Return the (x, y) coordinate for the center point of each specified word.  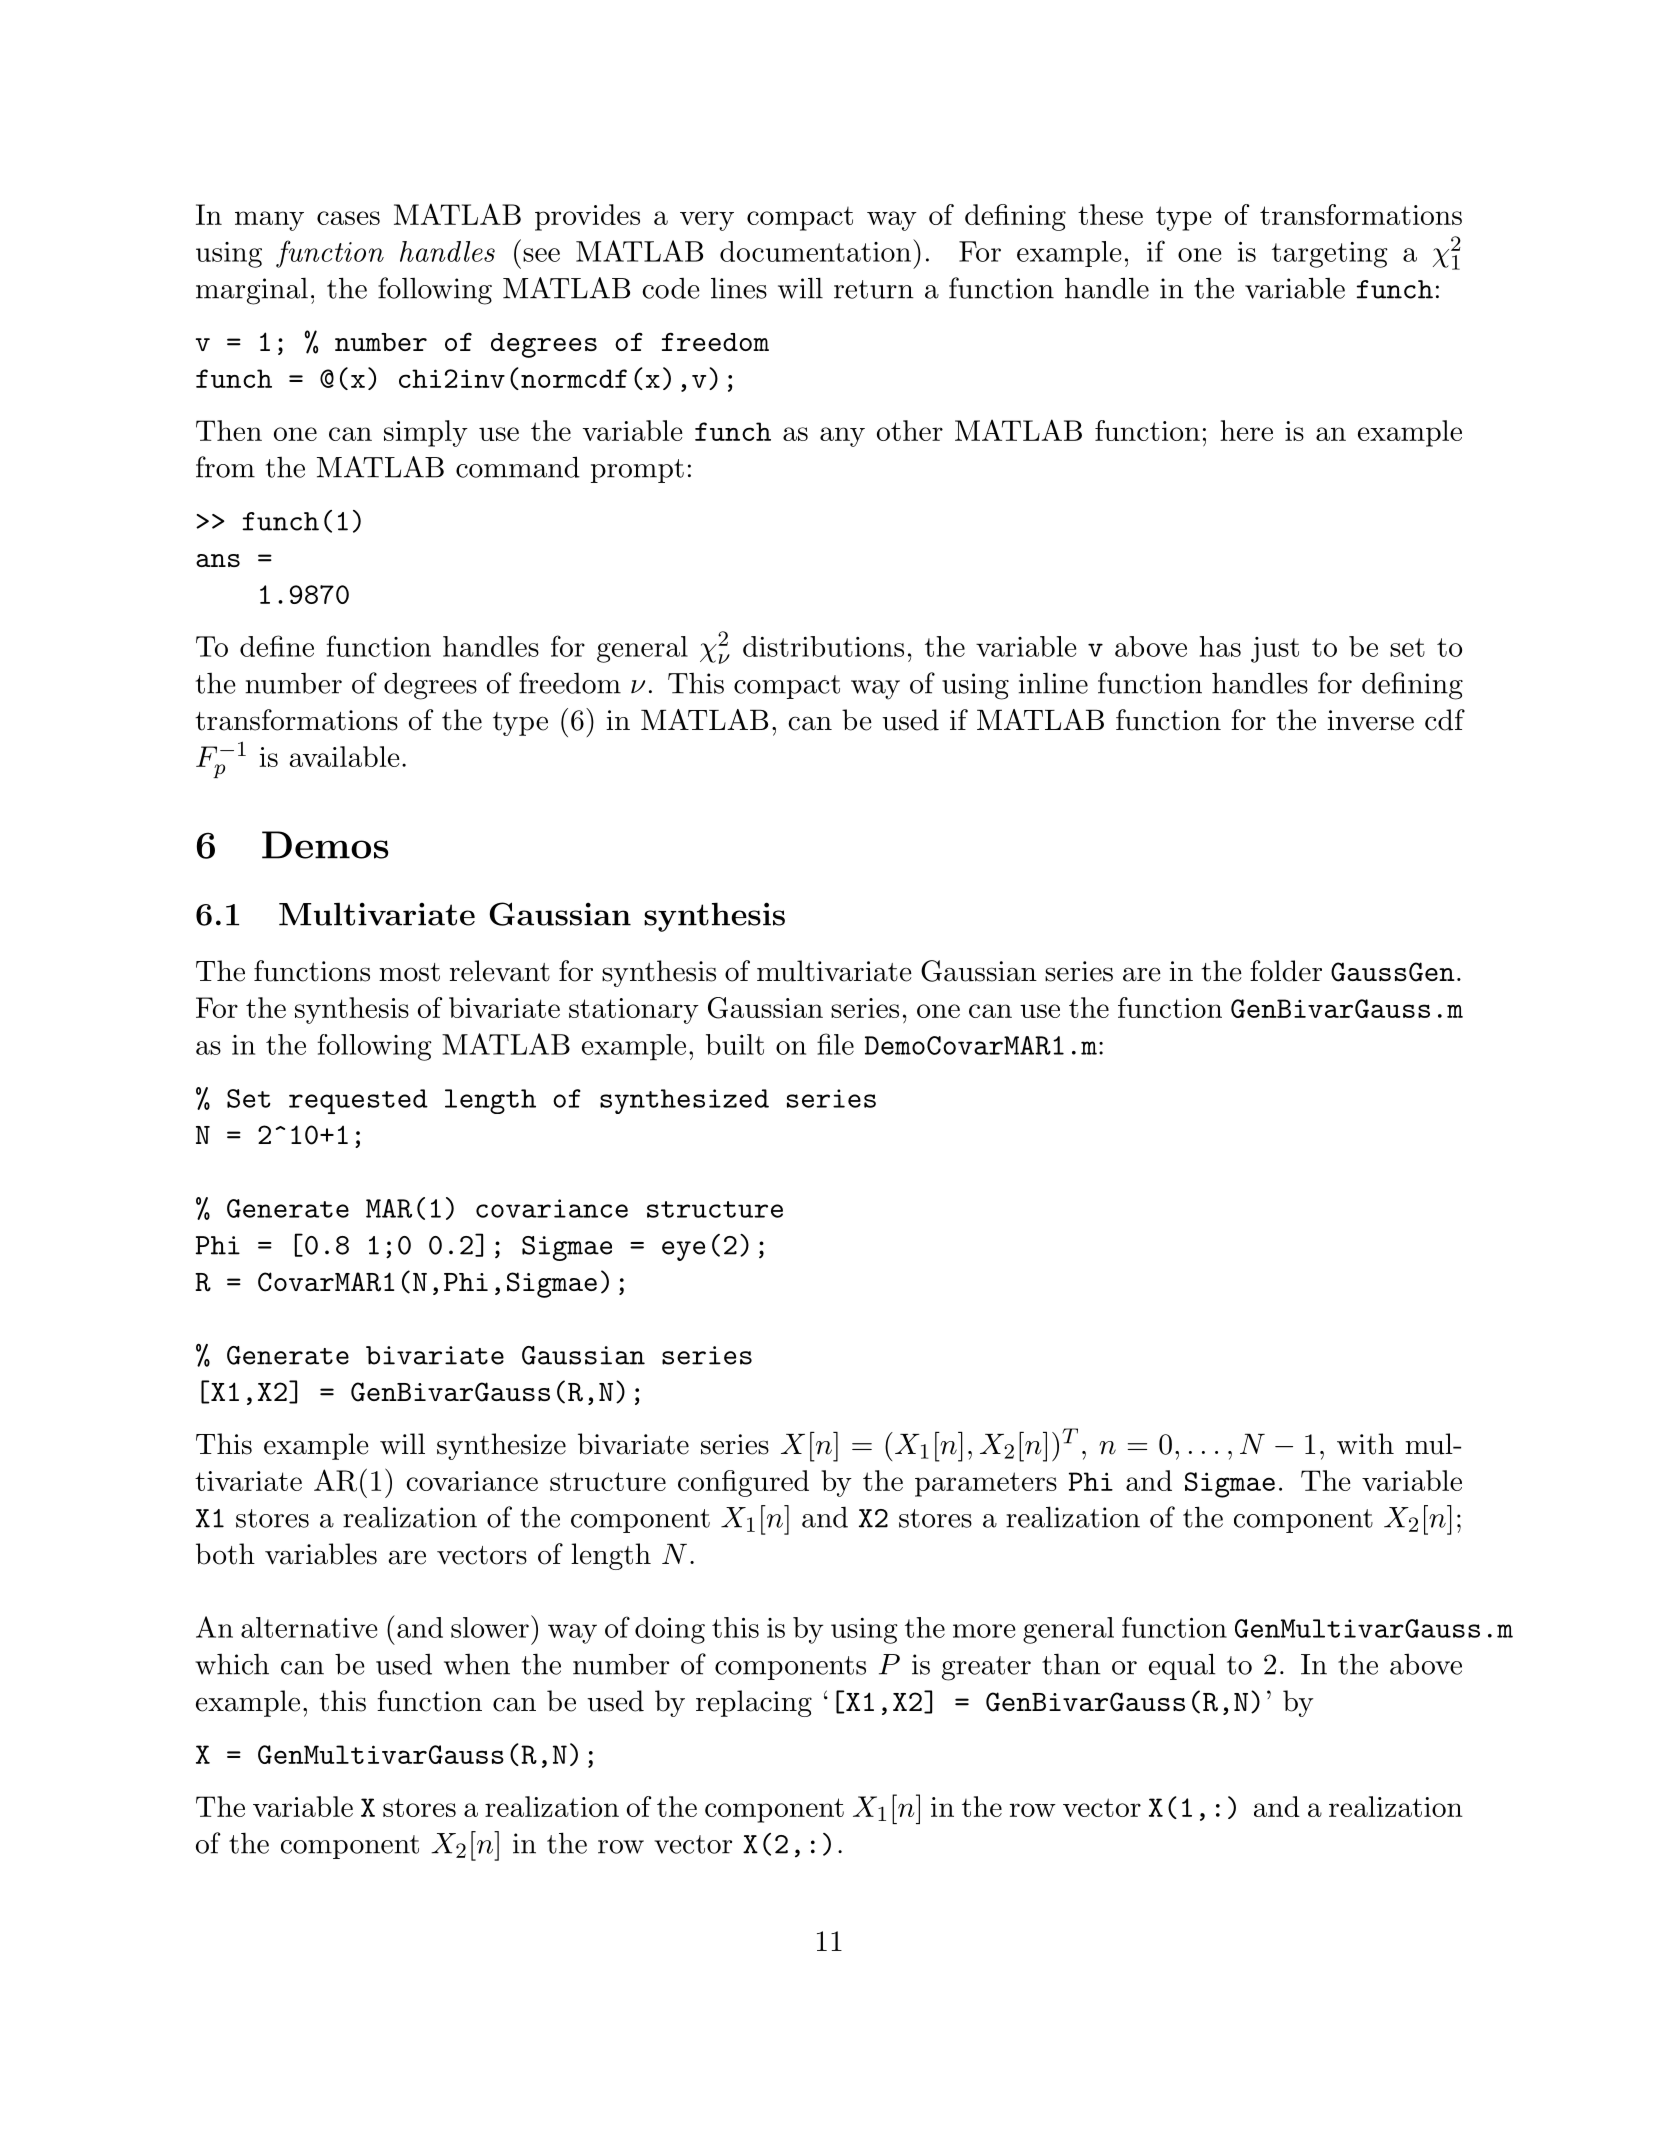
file (835, 1044)
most (409, 972)
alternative (309, 1627)
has (1220, 646)
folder (1286, 971)
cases (348, 218)
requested (358, 1101)
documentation (815, 251)
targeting (1330, 255)
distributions (823, 646)
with (1365, 1444)
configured (743, 1483)
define (277, 646)
